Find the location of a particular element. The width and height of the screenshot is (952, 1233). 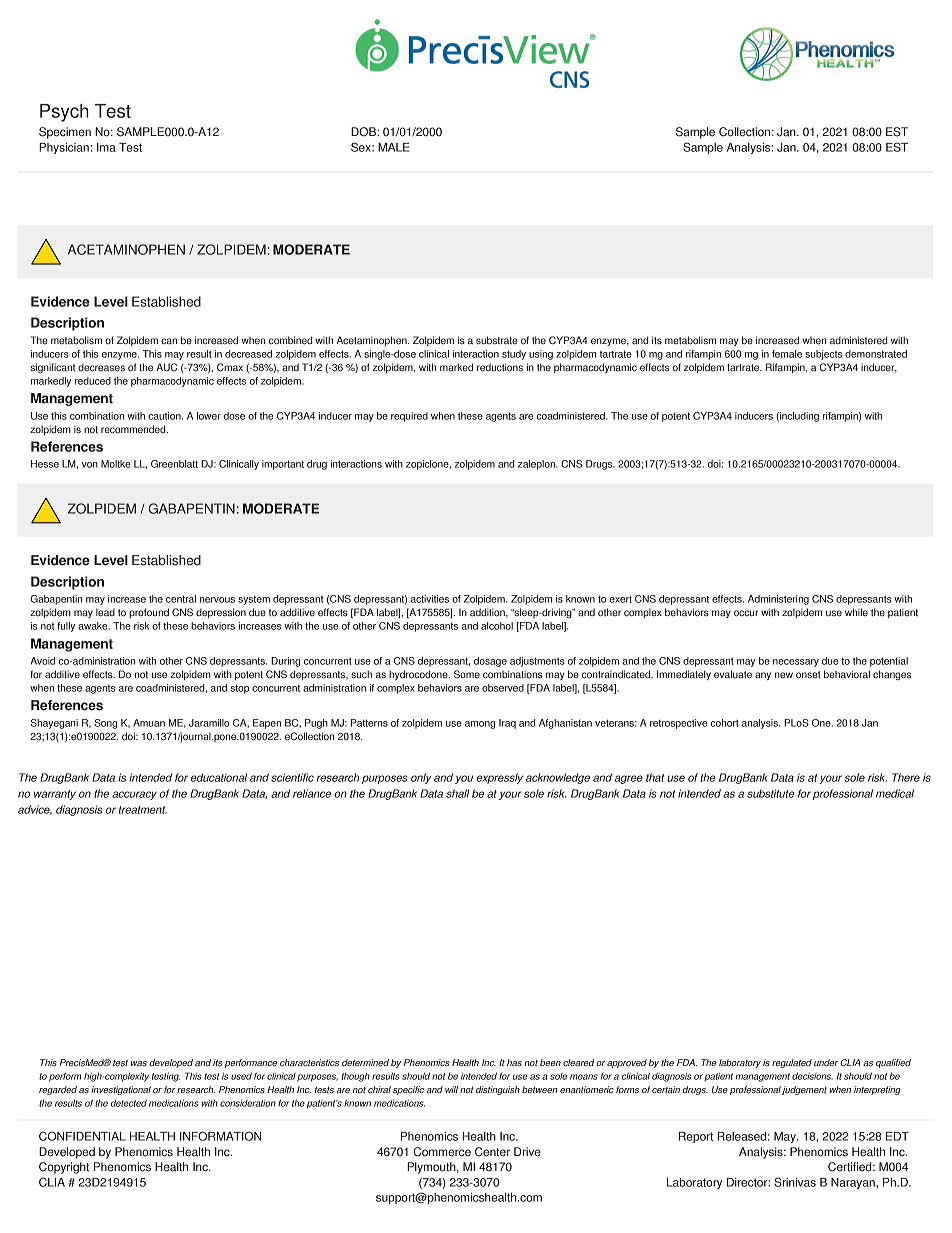

treatment is located at coordinates (143, 810).
